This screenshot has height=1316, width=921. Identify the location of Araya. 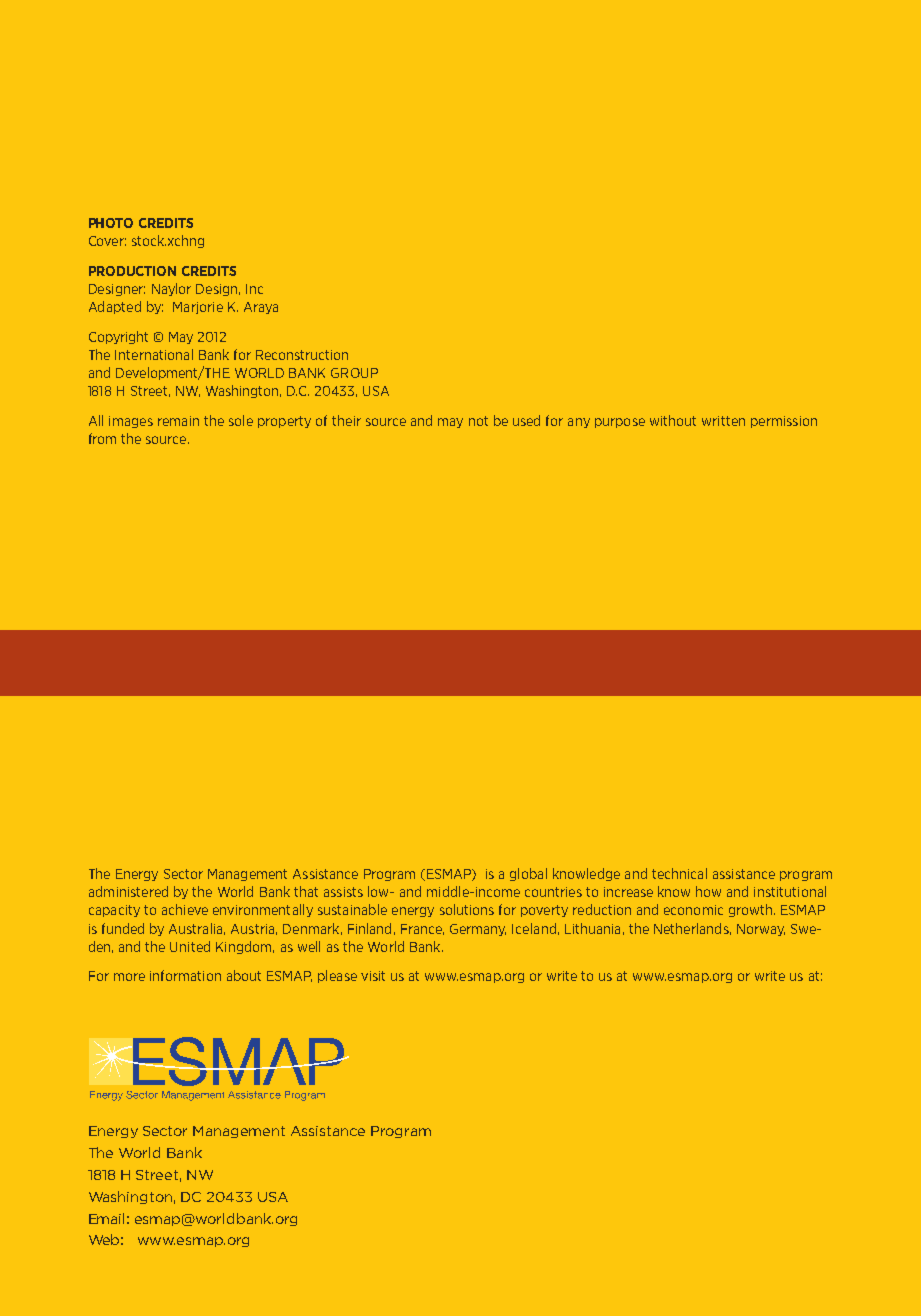
(261, 308).
